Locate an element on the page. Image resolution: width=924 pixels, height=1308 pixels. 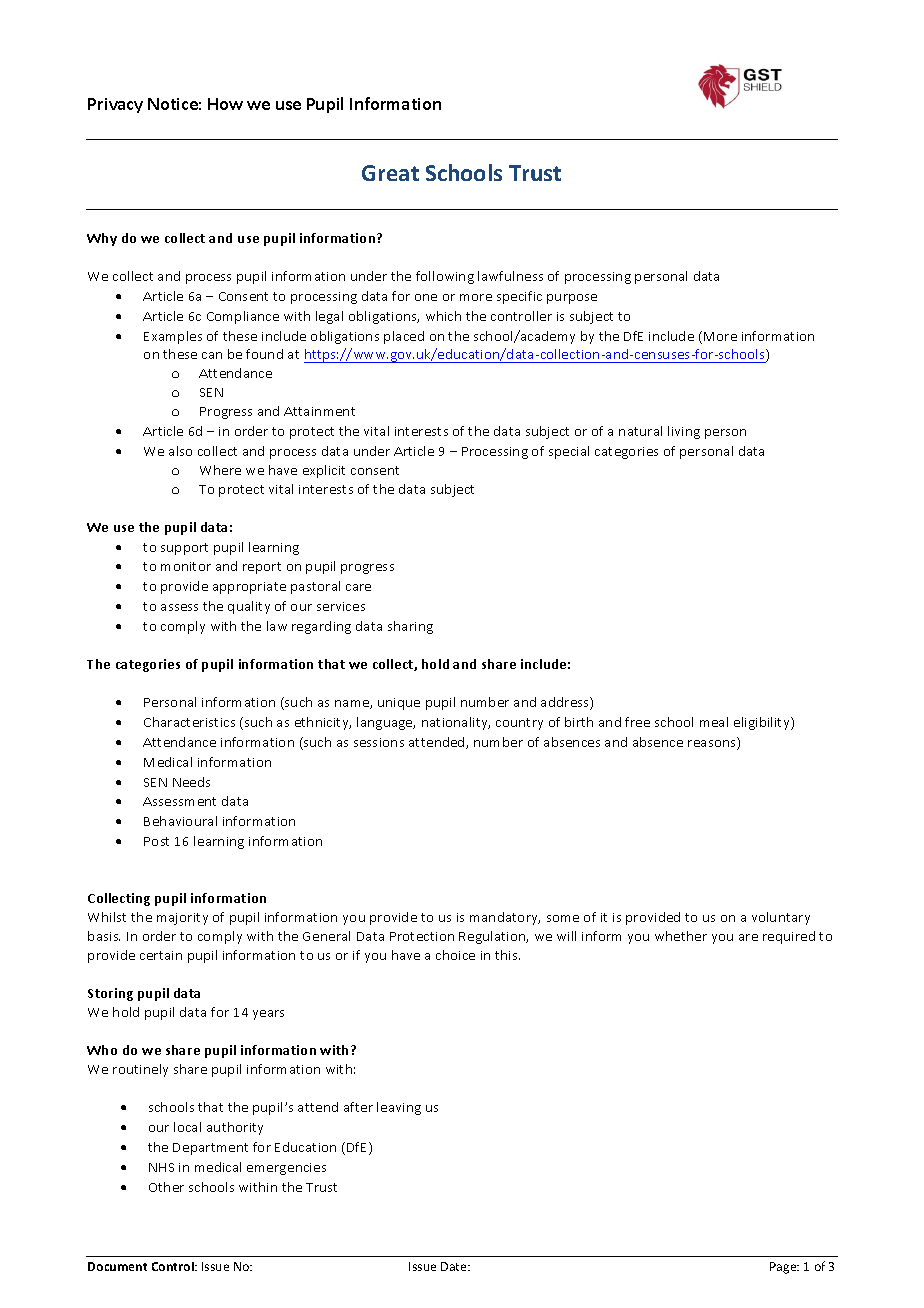
Page is located at coordinates (784, 1268).
